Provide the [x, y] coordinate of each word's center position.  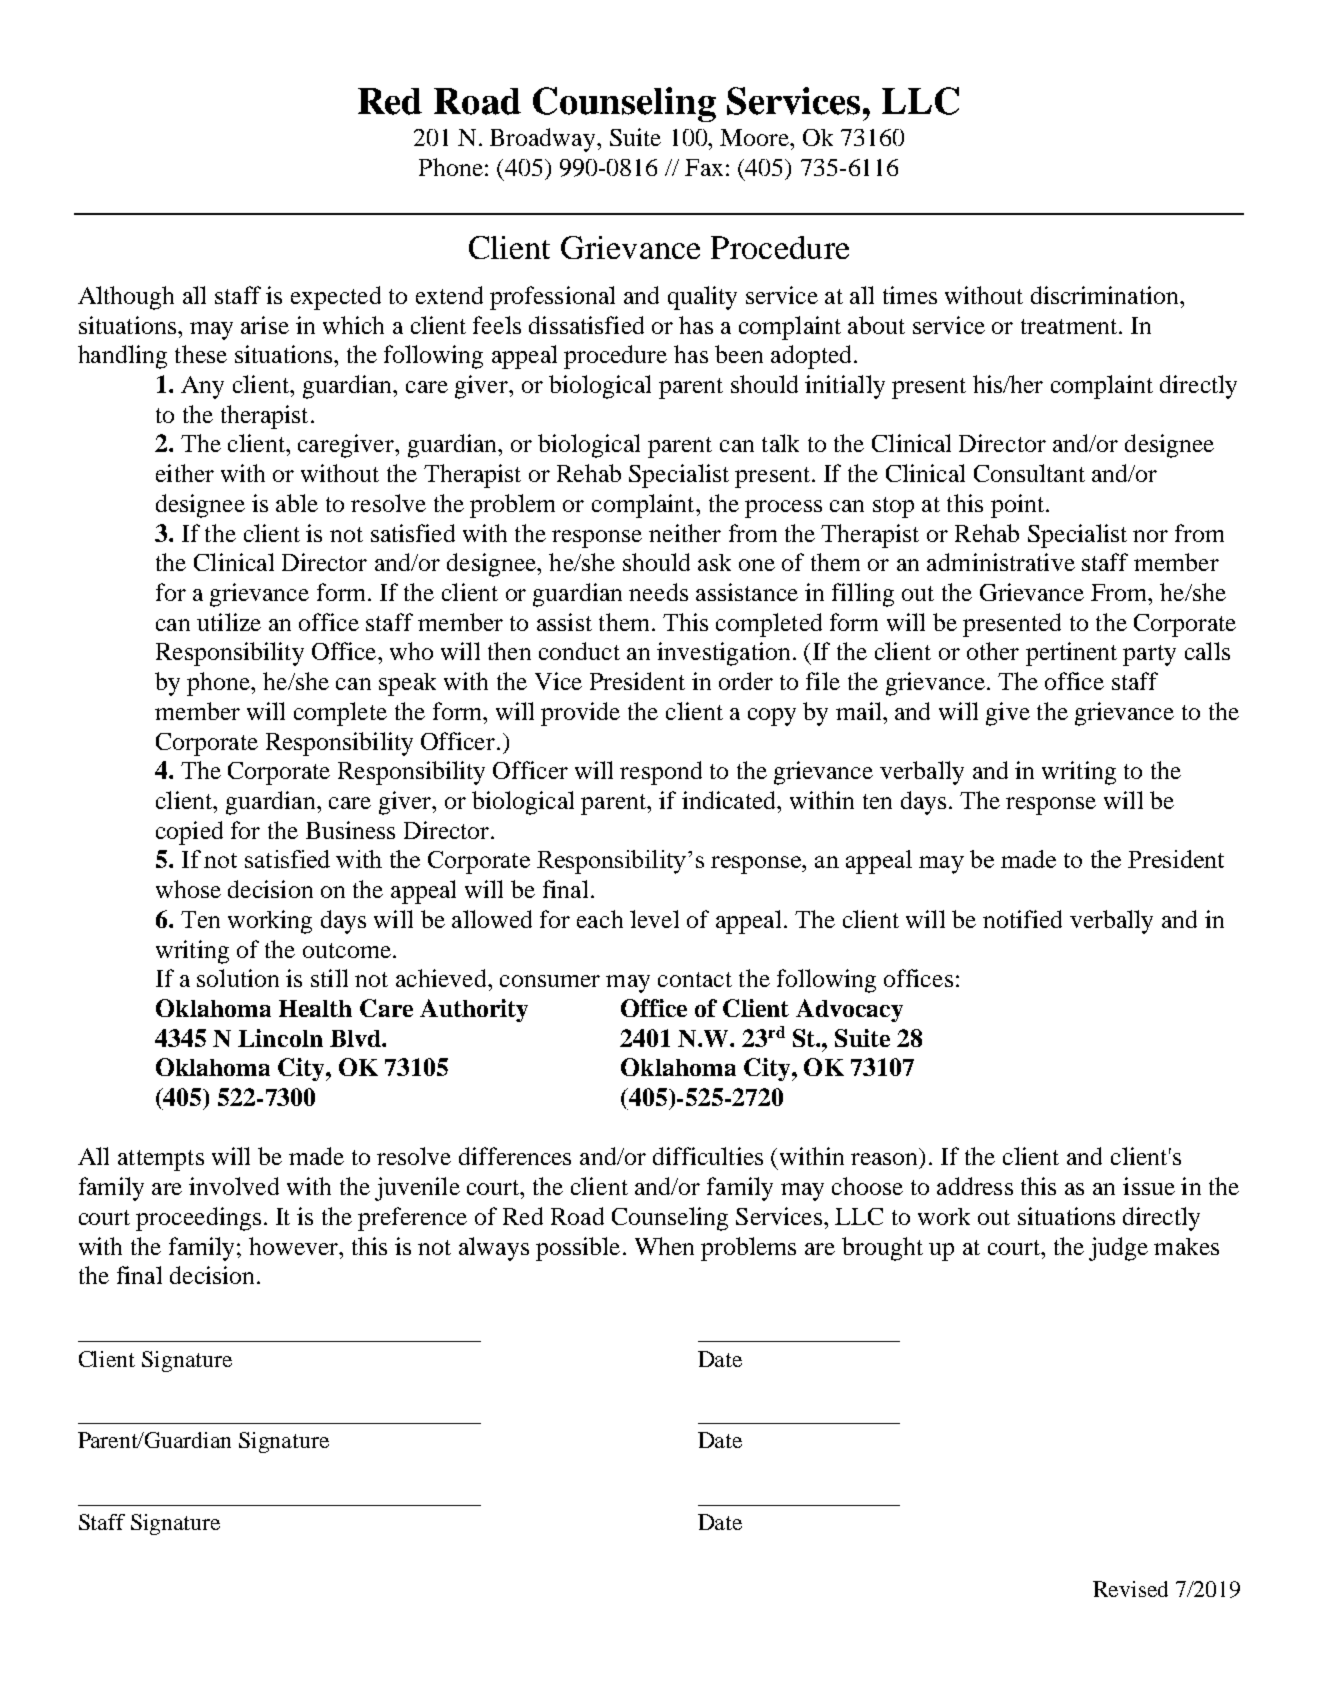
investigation [723, 654]
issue [1149, 1186]
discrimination [1106, 295]
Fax [704, 167]
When [664, 1246]
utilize [229, 622]
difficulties [708, 1156]
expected [336, 298]
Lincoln [280, 1038]
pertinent [1071, 654]
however [294, 1246]
